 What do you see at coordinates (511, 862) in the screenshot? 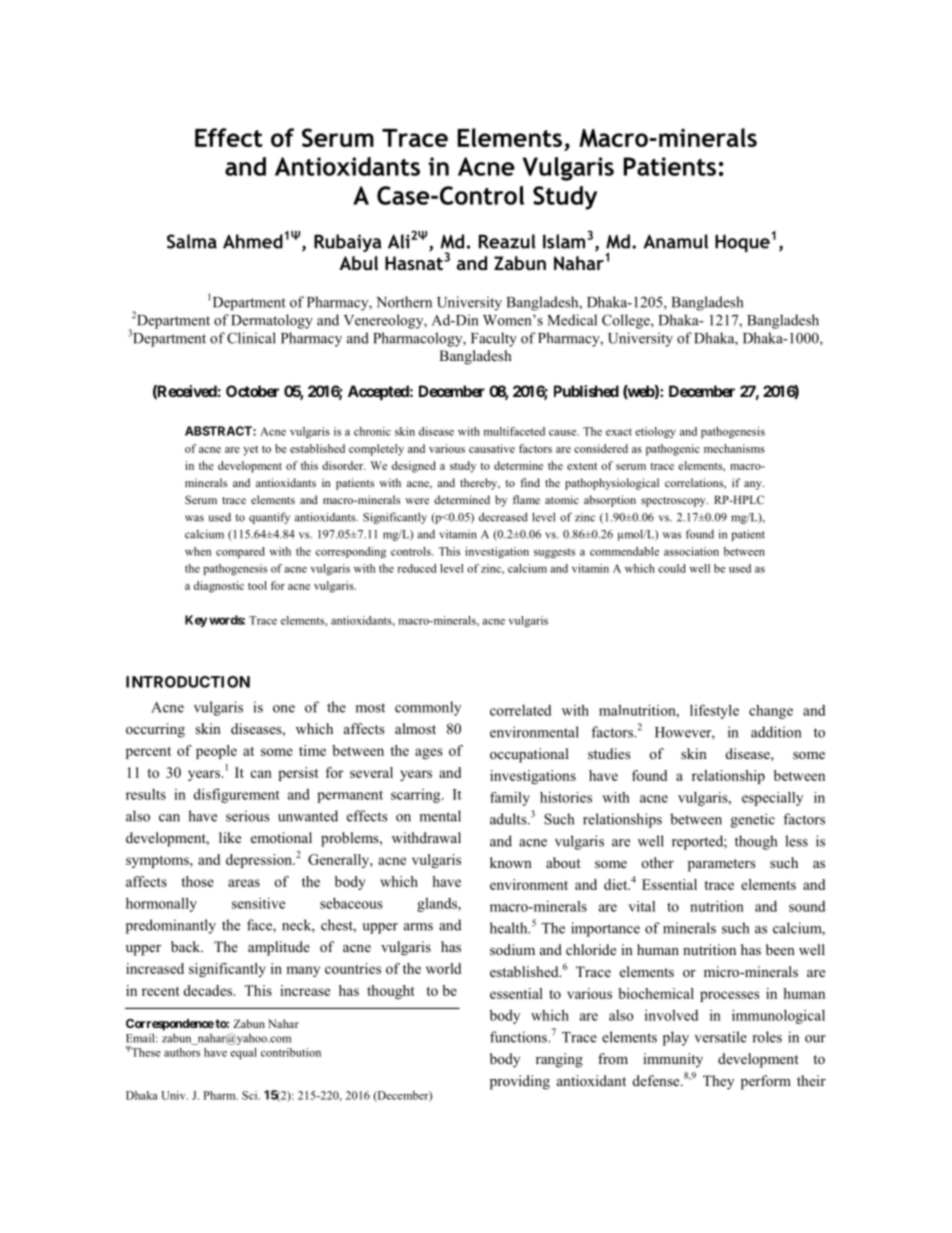
I see `known` at bounding box center [511, 862].
